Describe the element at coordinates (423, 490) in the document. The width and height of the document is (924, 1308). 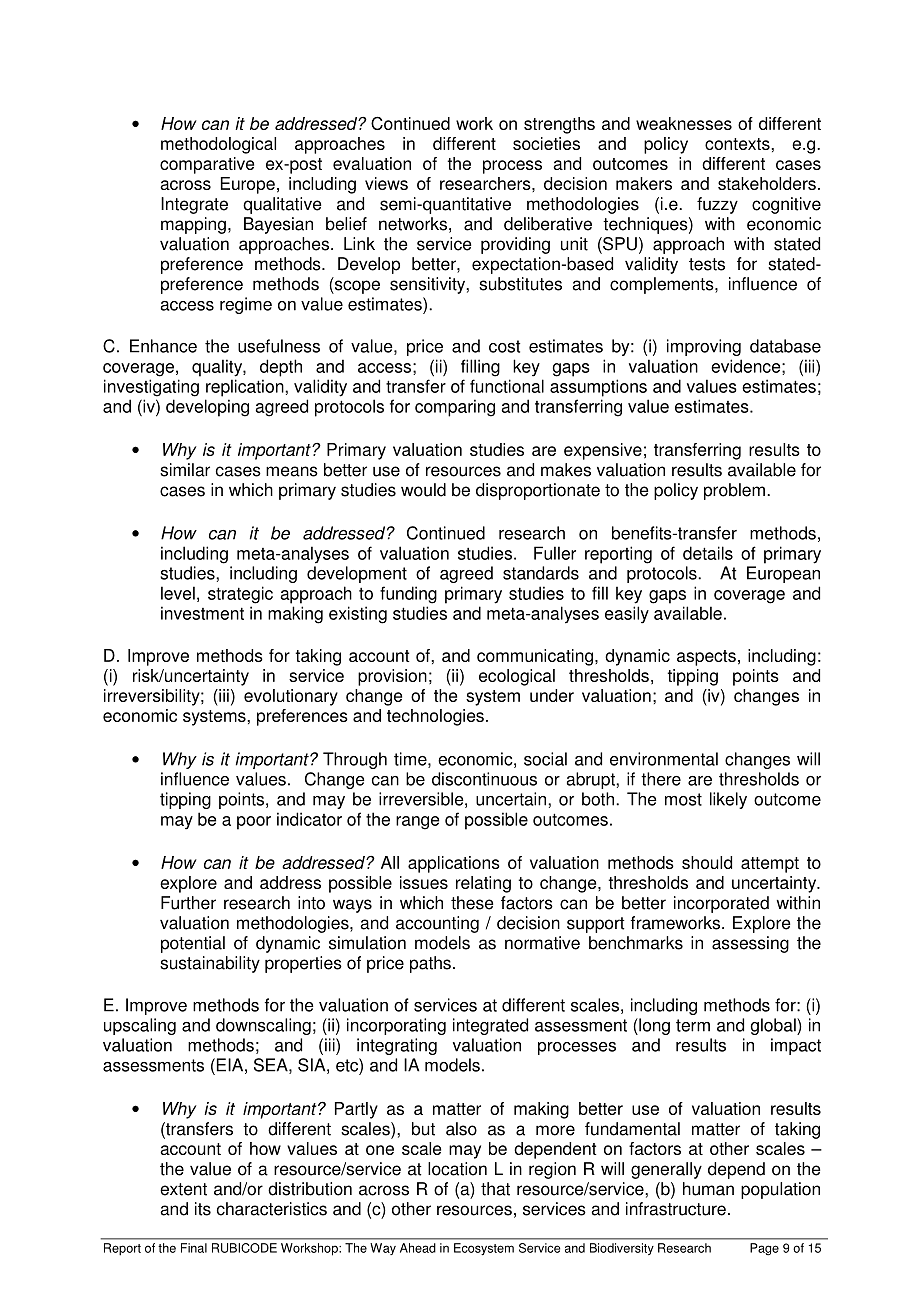
I see `would` at that location.
